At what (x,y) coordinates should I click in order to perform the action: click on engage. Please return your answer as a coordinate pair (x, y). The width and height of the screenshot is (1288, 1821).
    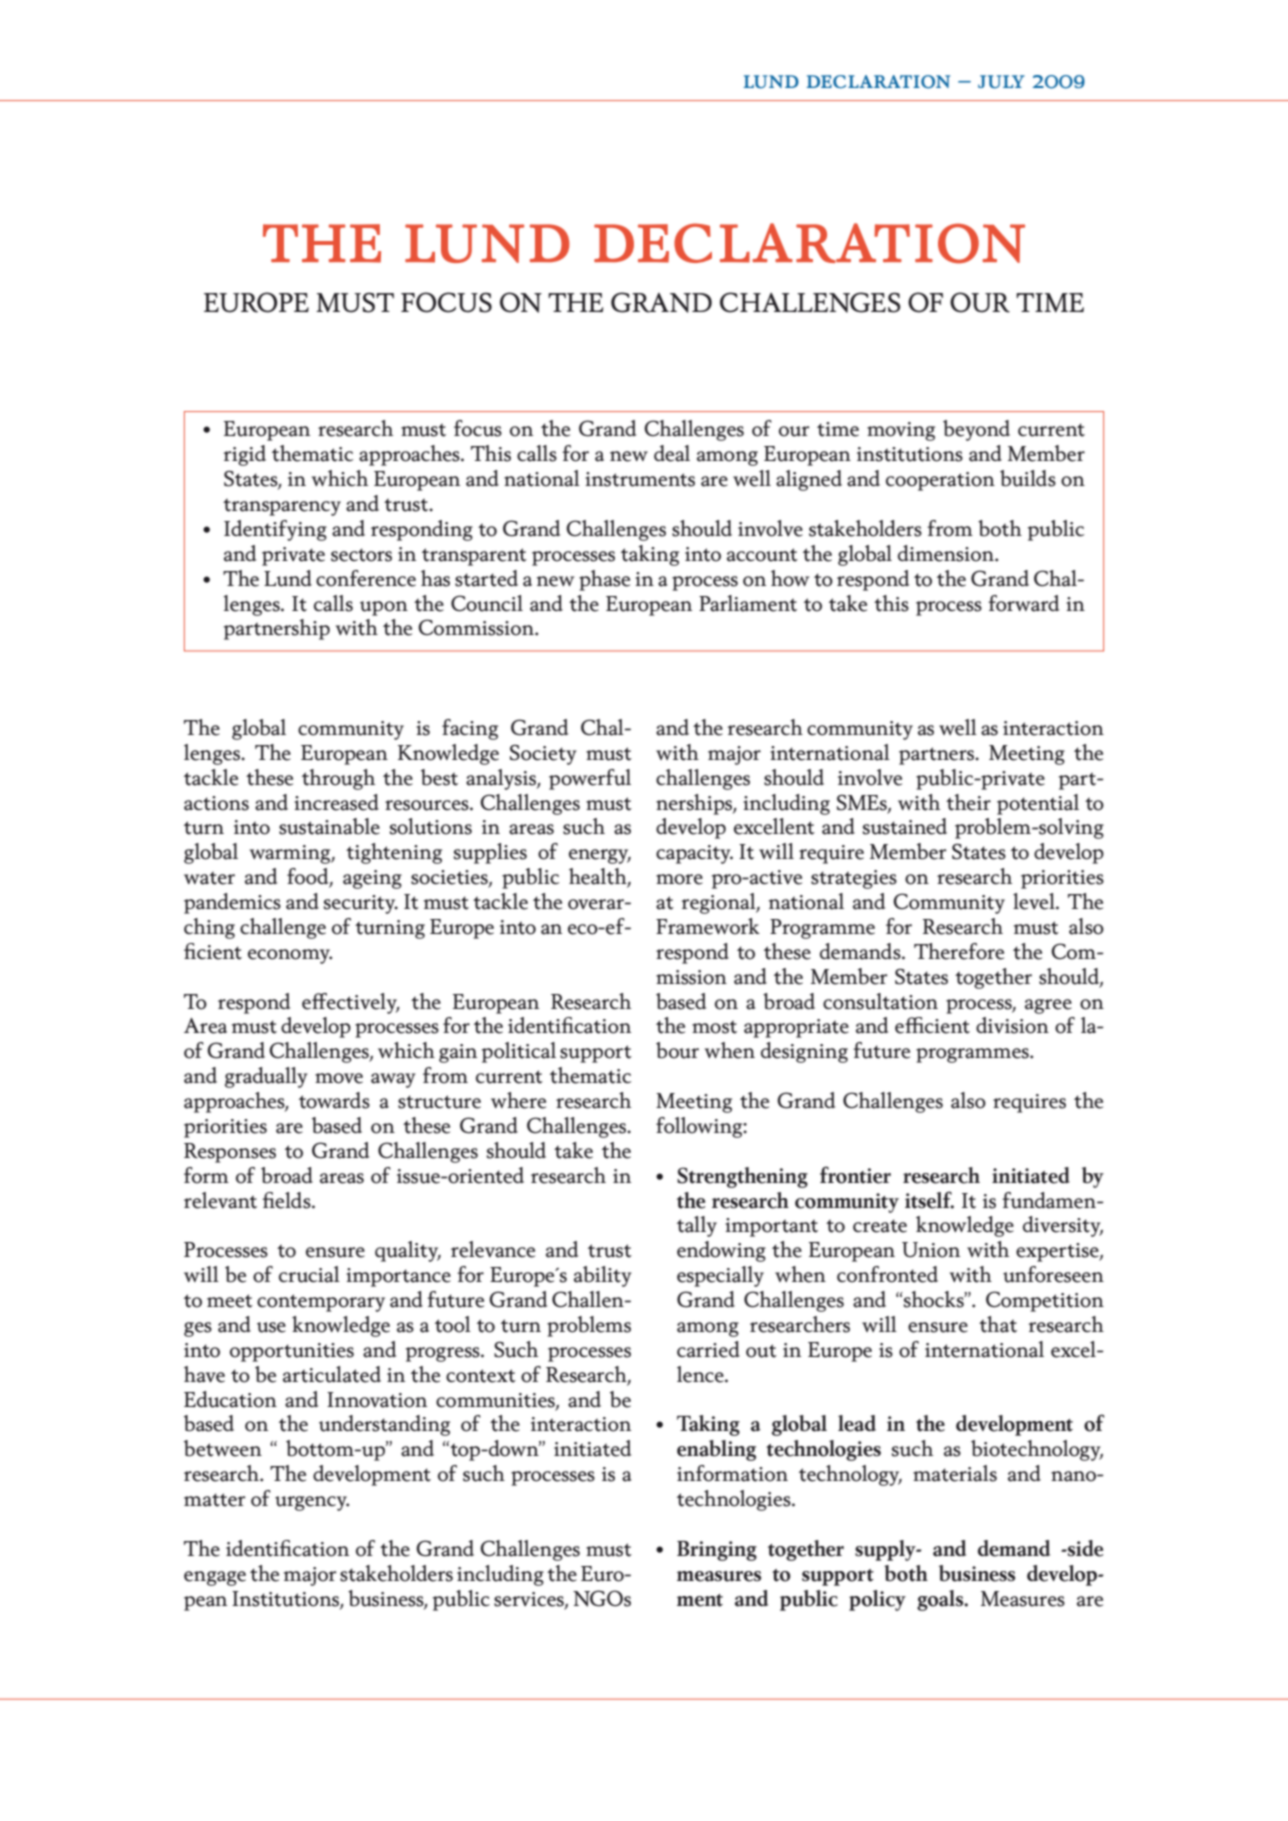
    Looking at the image, I should click on (215, 1578).
